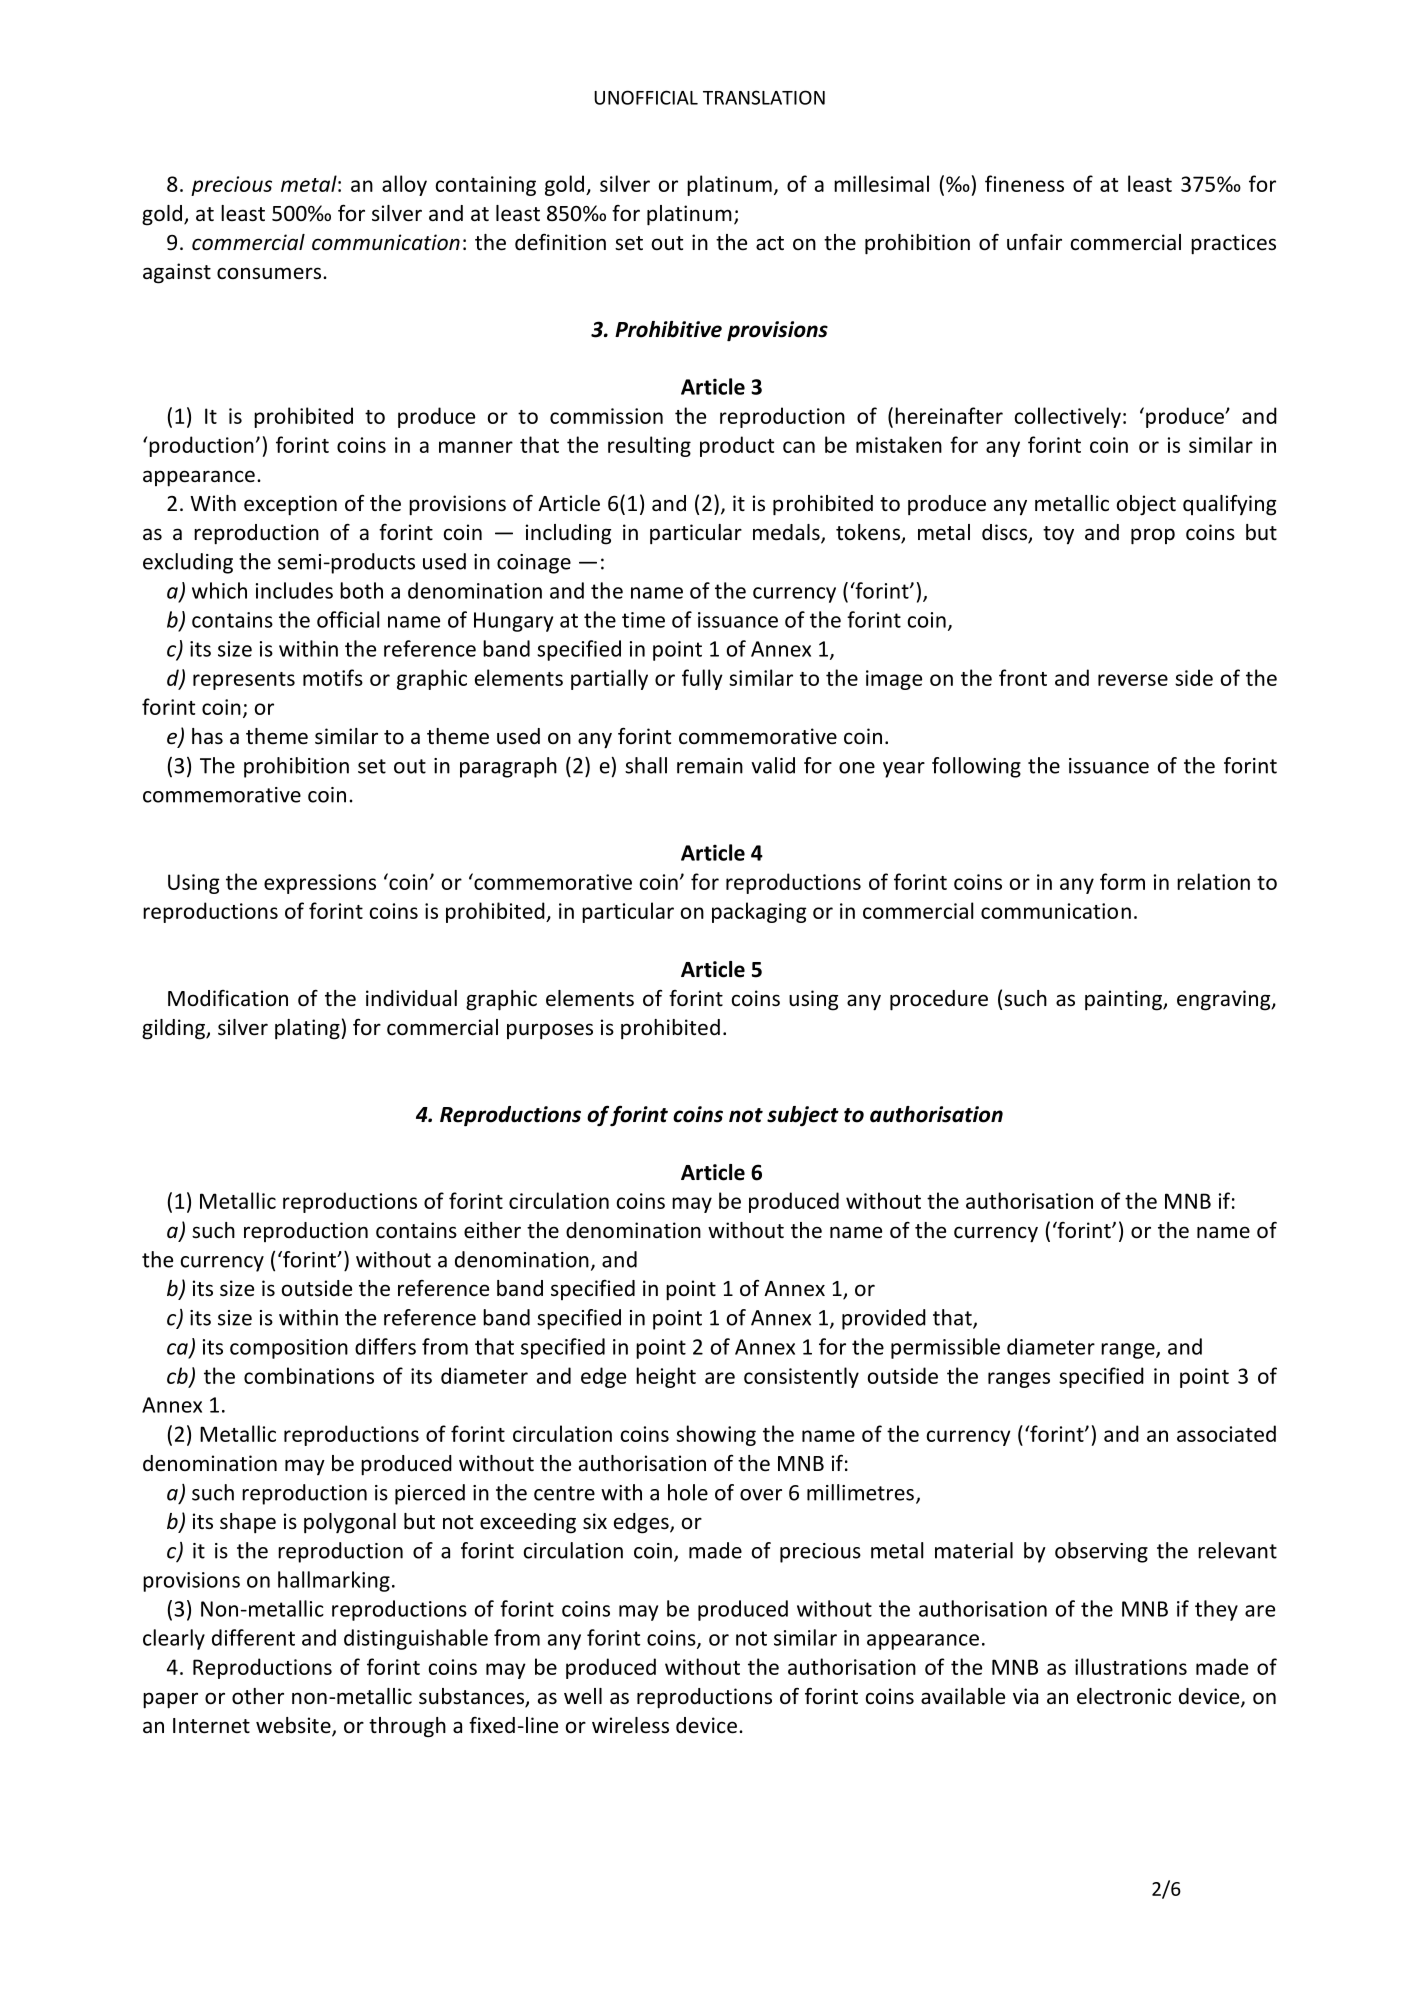  I want to click on reverse, so click(1133, 680).
